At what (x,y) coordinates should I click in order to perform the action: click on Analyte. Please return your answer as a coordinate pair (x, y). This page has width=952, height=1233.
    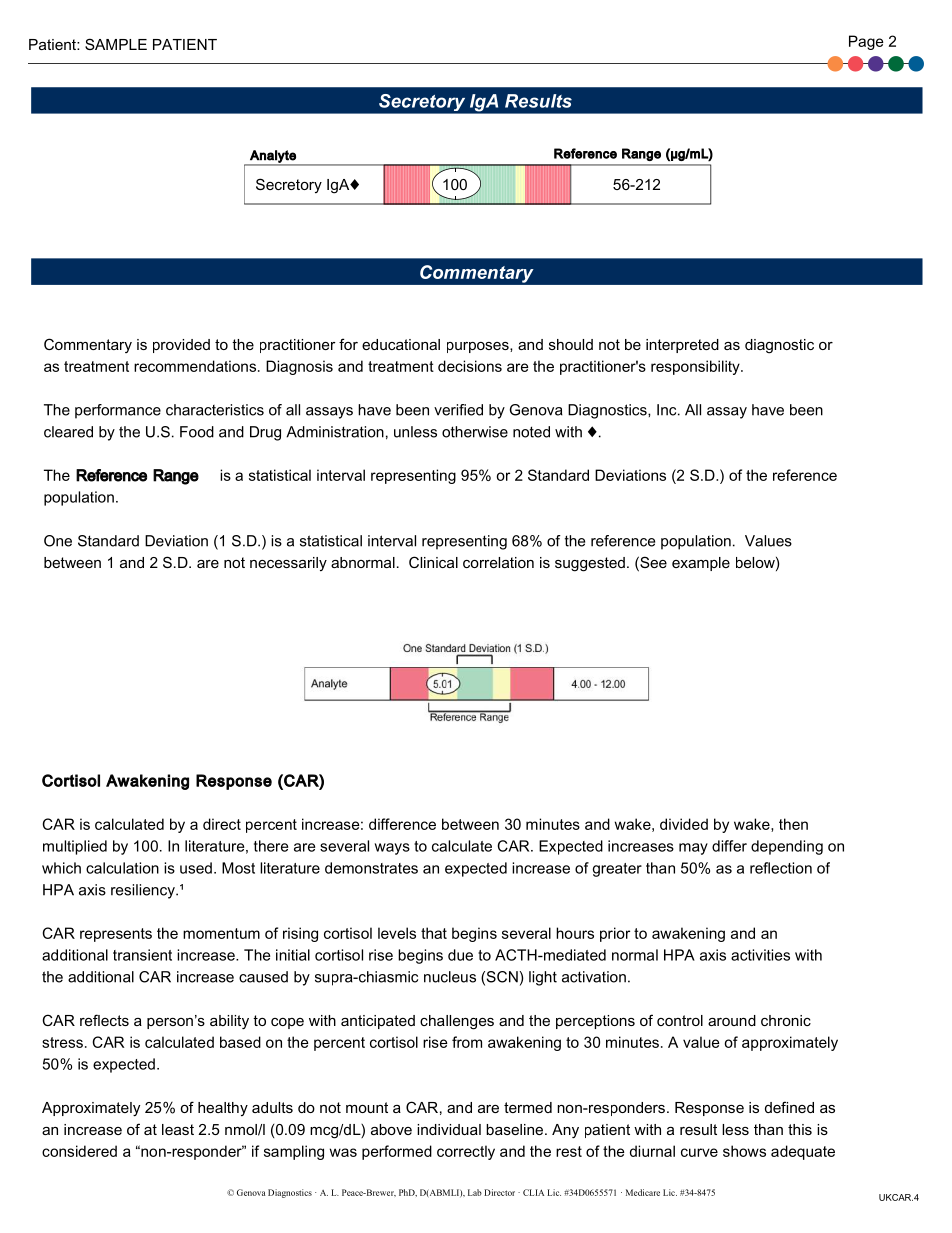
    Looking at the image, I should click on (273, 157).
